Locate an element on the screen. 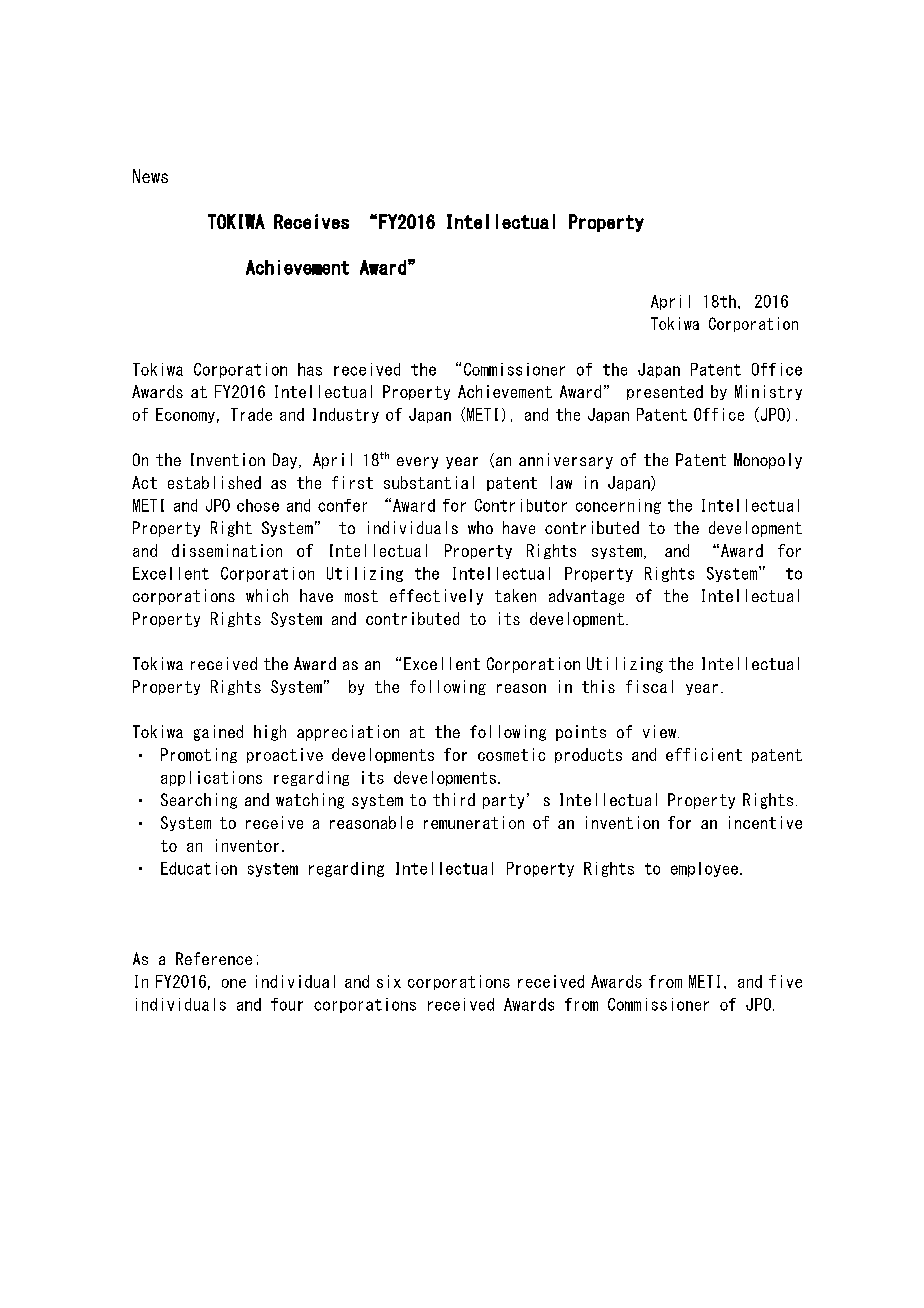 This screenshot has height=1308, width=924. third is located at coordinates (454, 799).
